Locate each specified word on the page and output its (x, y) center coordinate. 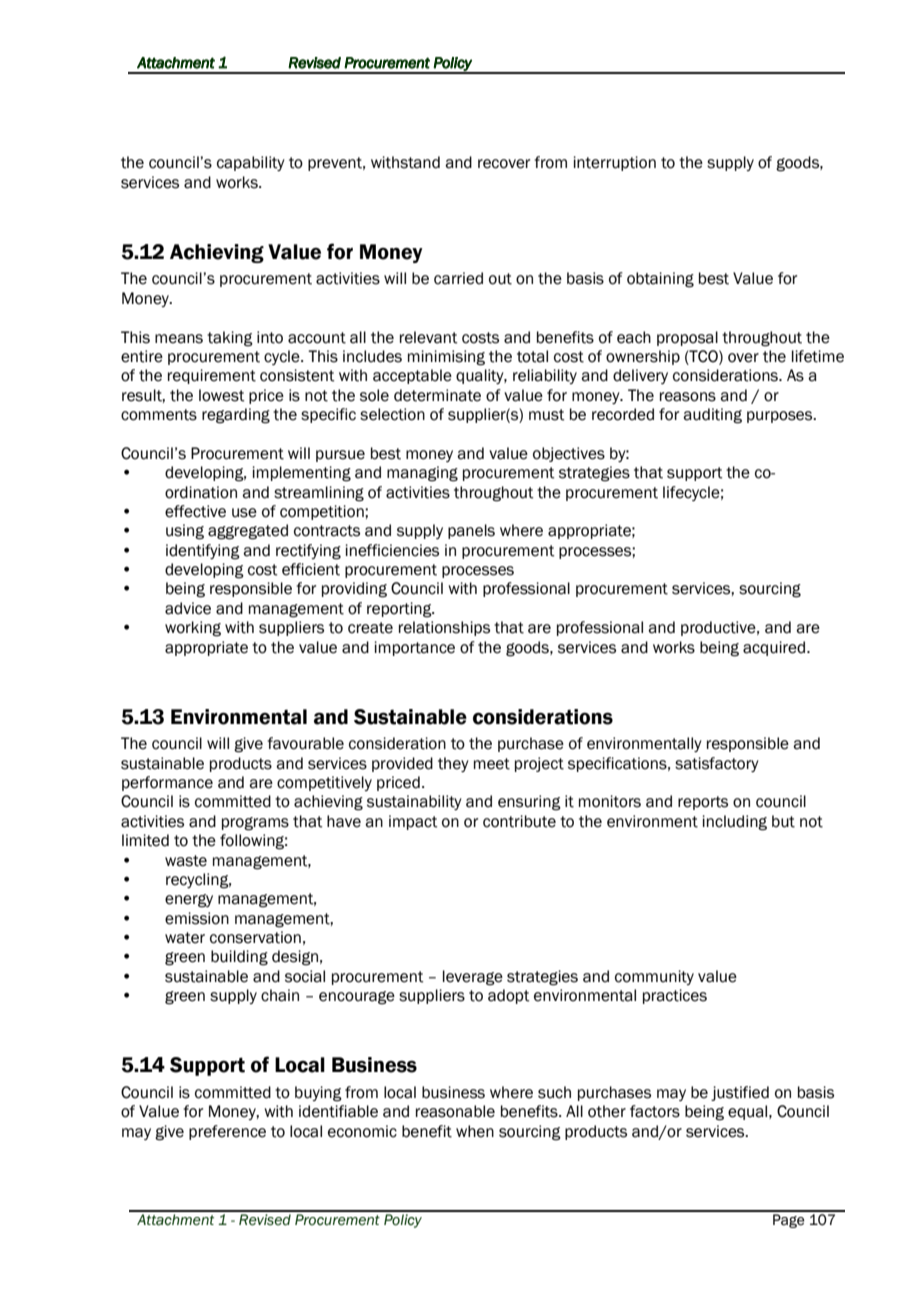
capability (251, 163)
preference (227, 1132)
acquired (775, 648)
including (735, 823)
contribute (519, 821)
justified (740, 1093)
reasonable (455, 1111)
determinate (437, 395)
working (193, 629)
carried (458, 278)
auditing (712, 416)
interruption (615, 163)
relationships (444, 628)
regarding (236, 416)
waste (186, 861)
